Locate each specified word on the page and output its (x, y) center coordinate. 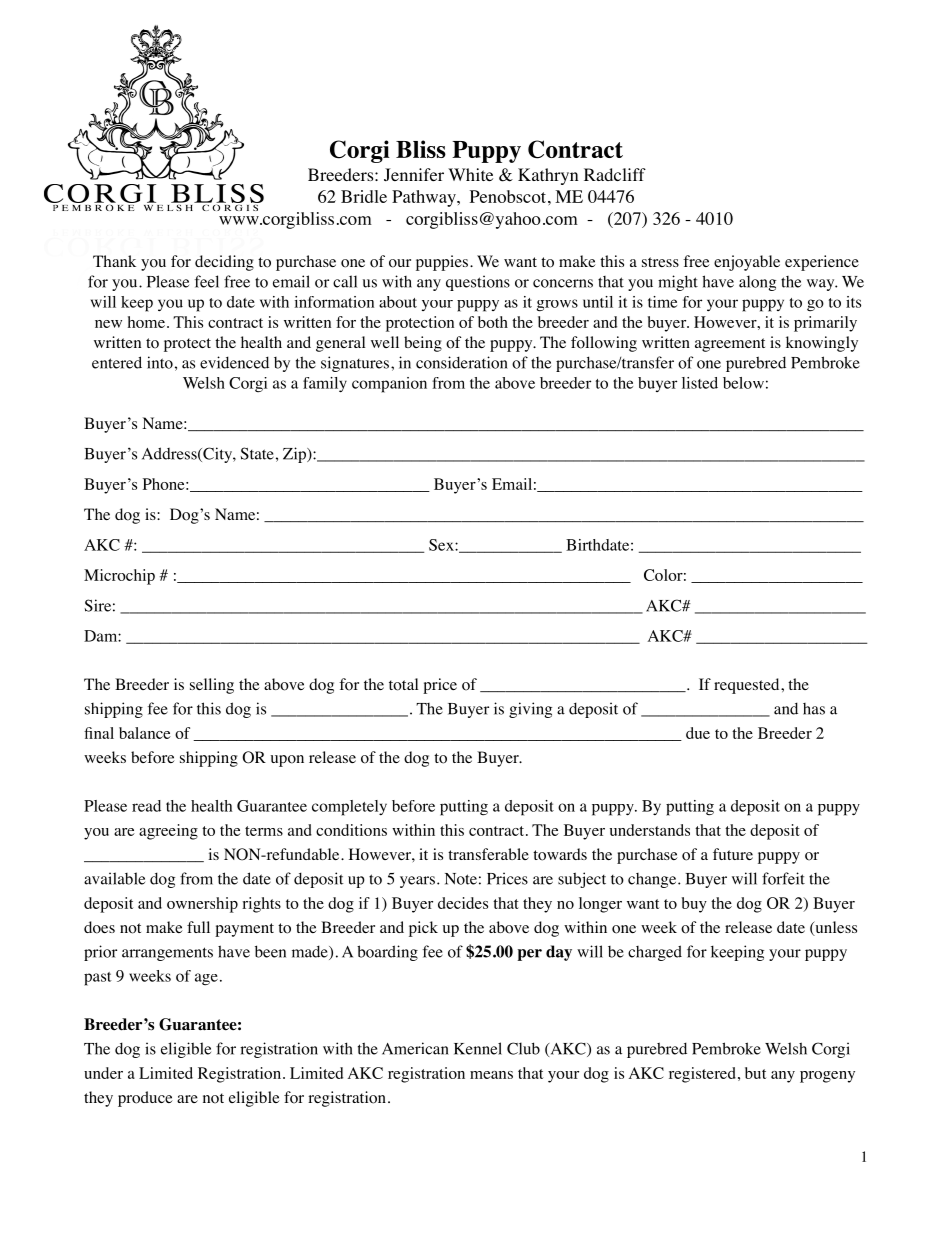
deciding (224, 263)
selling (212, 686)
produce (145, 1099)
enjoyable (747, 263)
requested (748, 686)
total (403, 684)
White (470, 174)
